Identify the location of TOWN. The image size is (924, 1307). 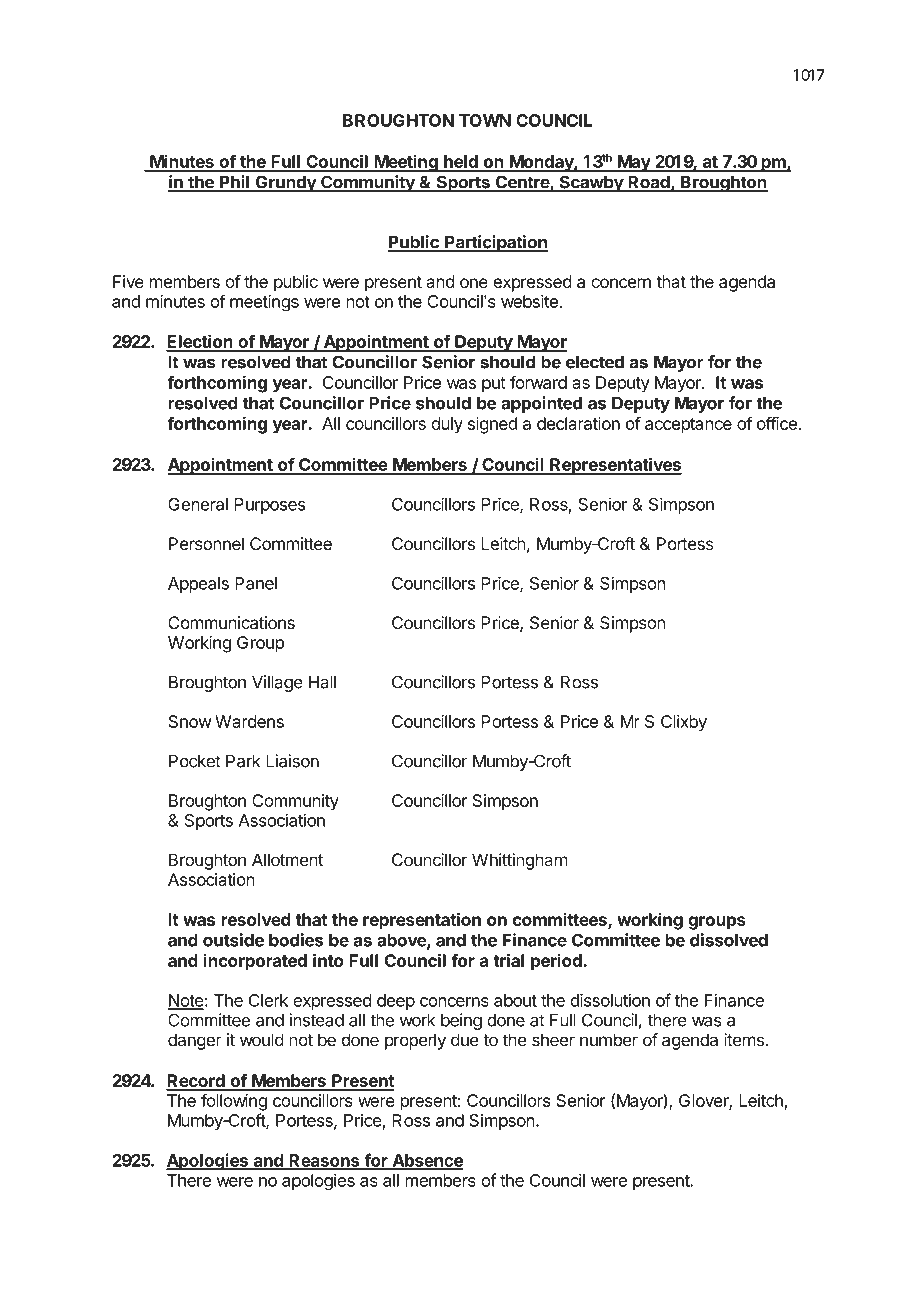
(485, 120).
